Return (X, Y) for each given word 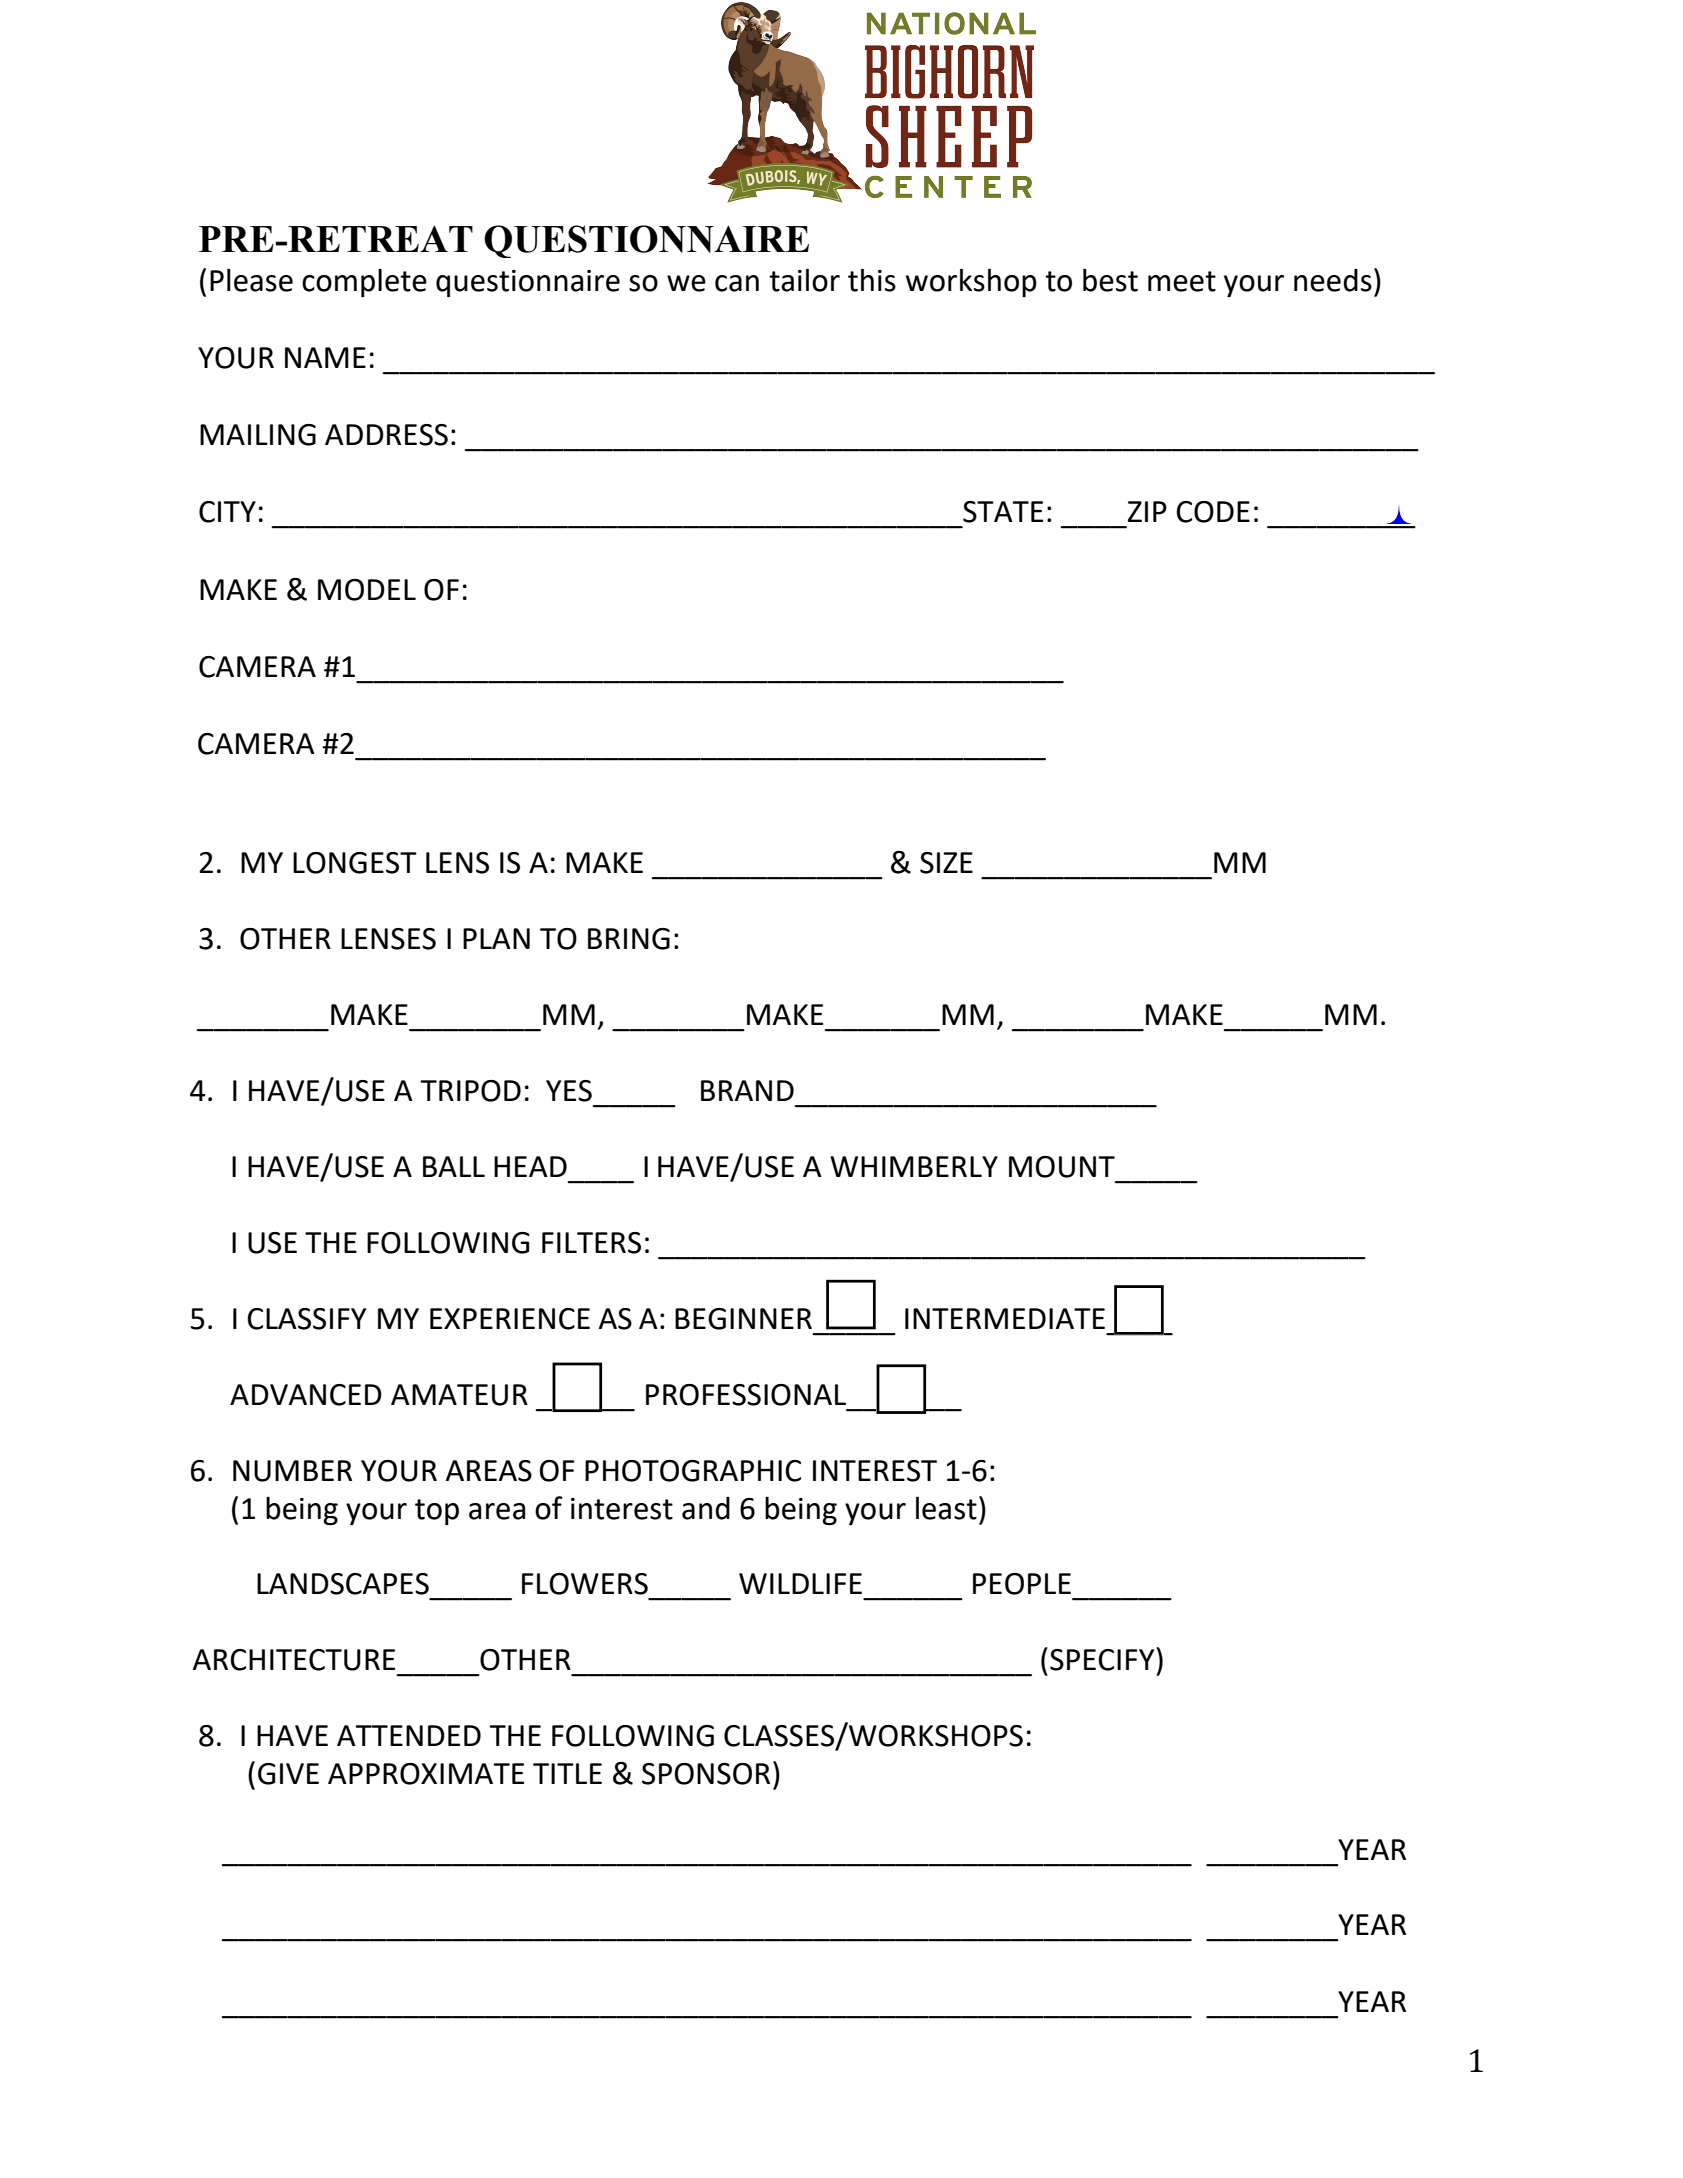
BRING (629, 939)
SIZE (946, 863)
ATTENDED (409, 1735)
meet (1182, 281)
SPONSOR (706, 1774)
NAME (325, 357)
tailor (804, 280)
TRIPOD (470, 1091)
